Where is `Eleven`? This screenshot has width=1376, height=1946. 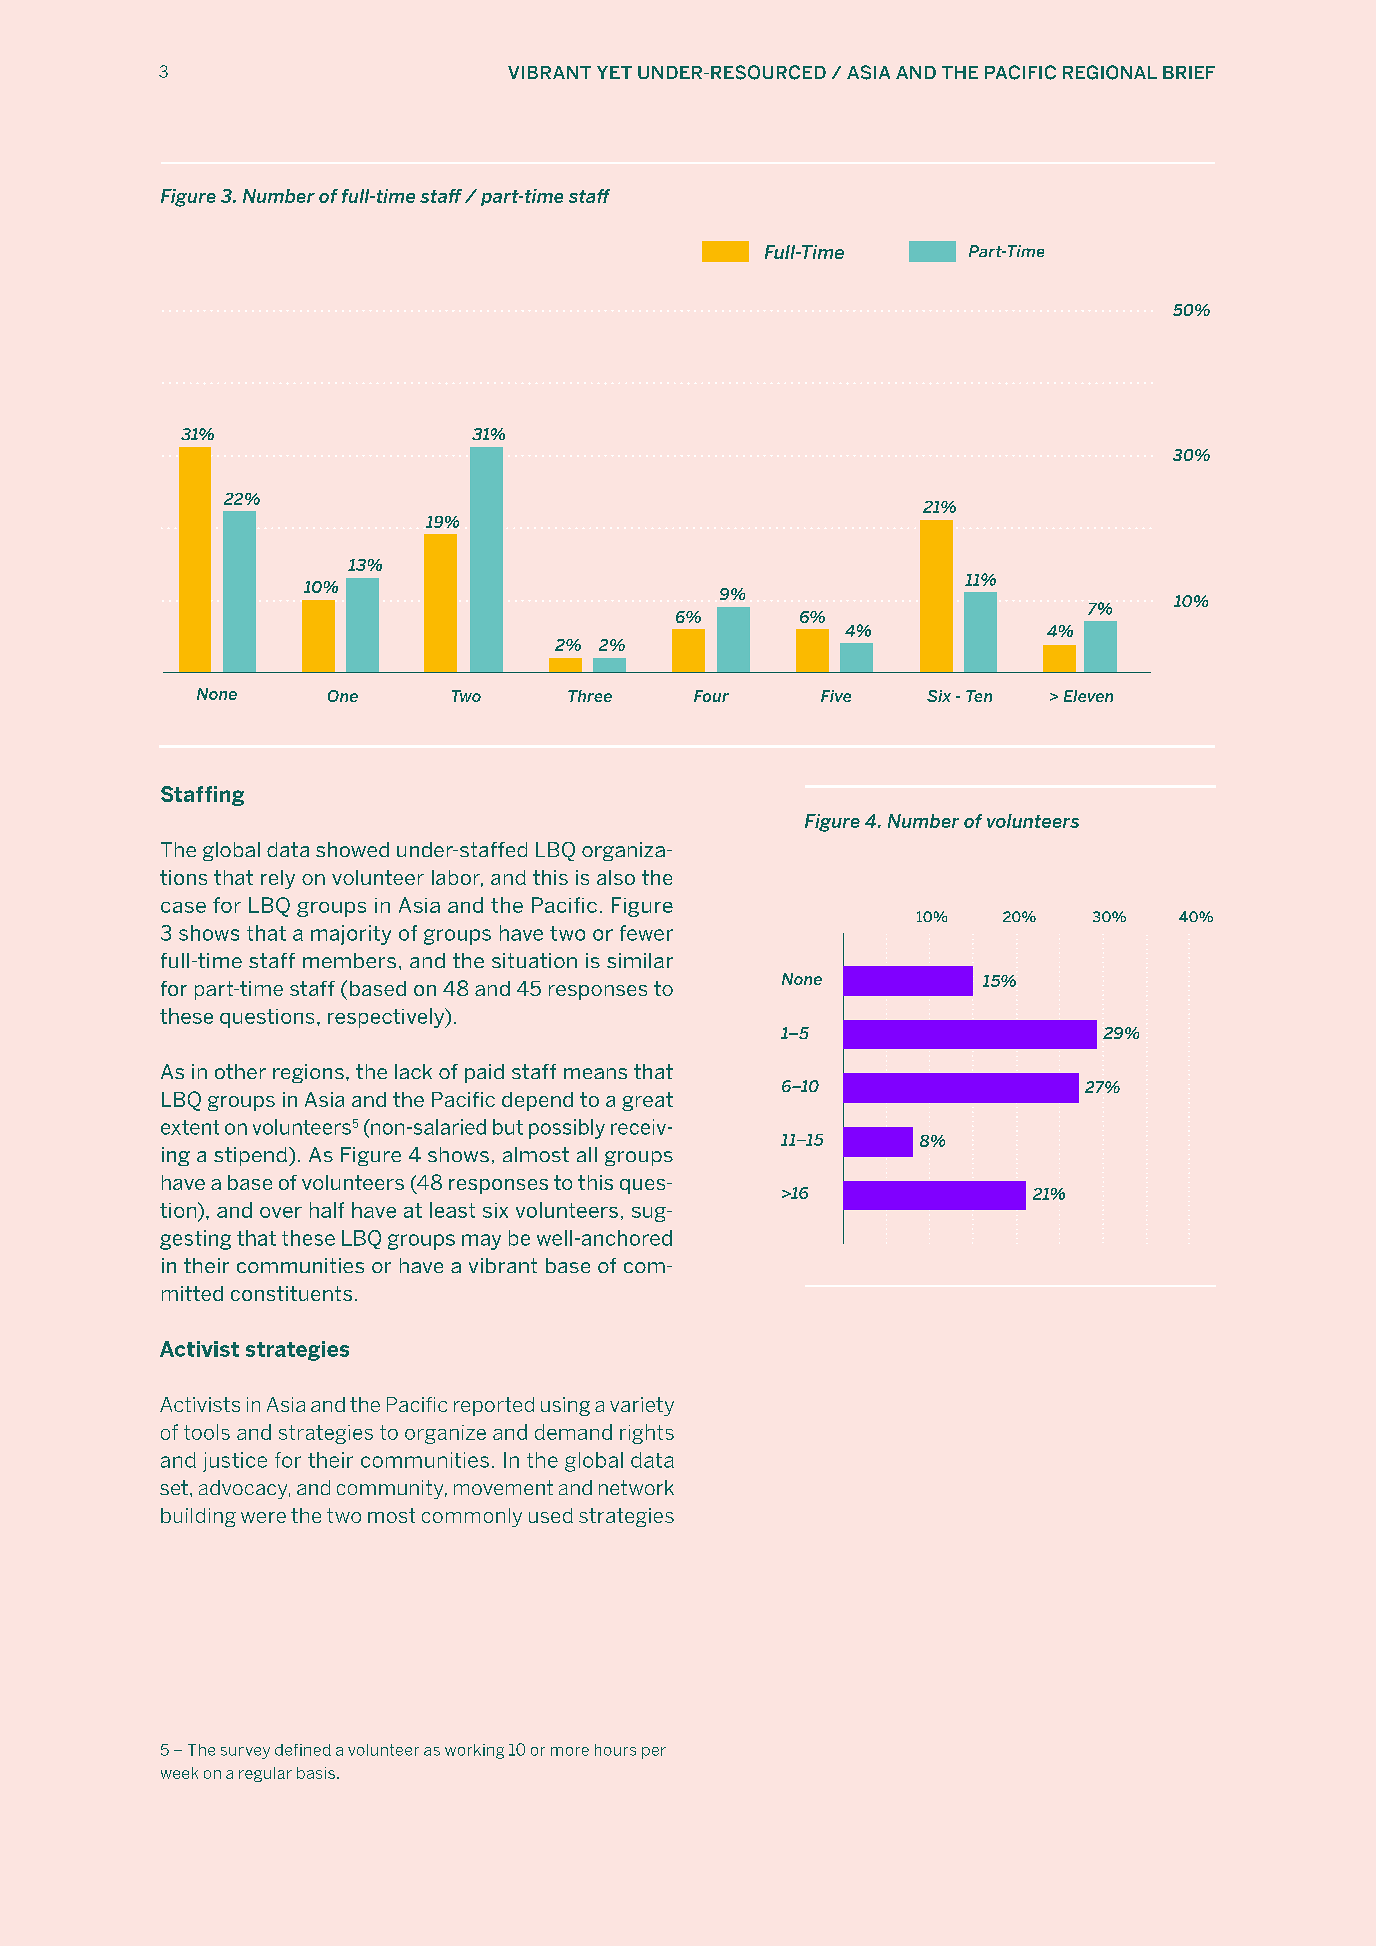
Eleven is located at coordinates (1088, 696).
